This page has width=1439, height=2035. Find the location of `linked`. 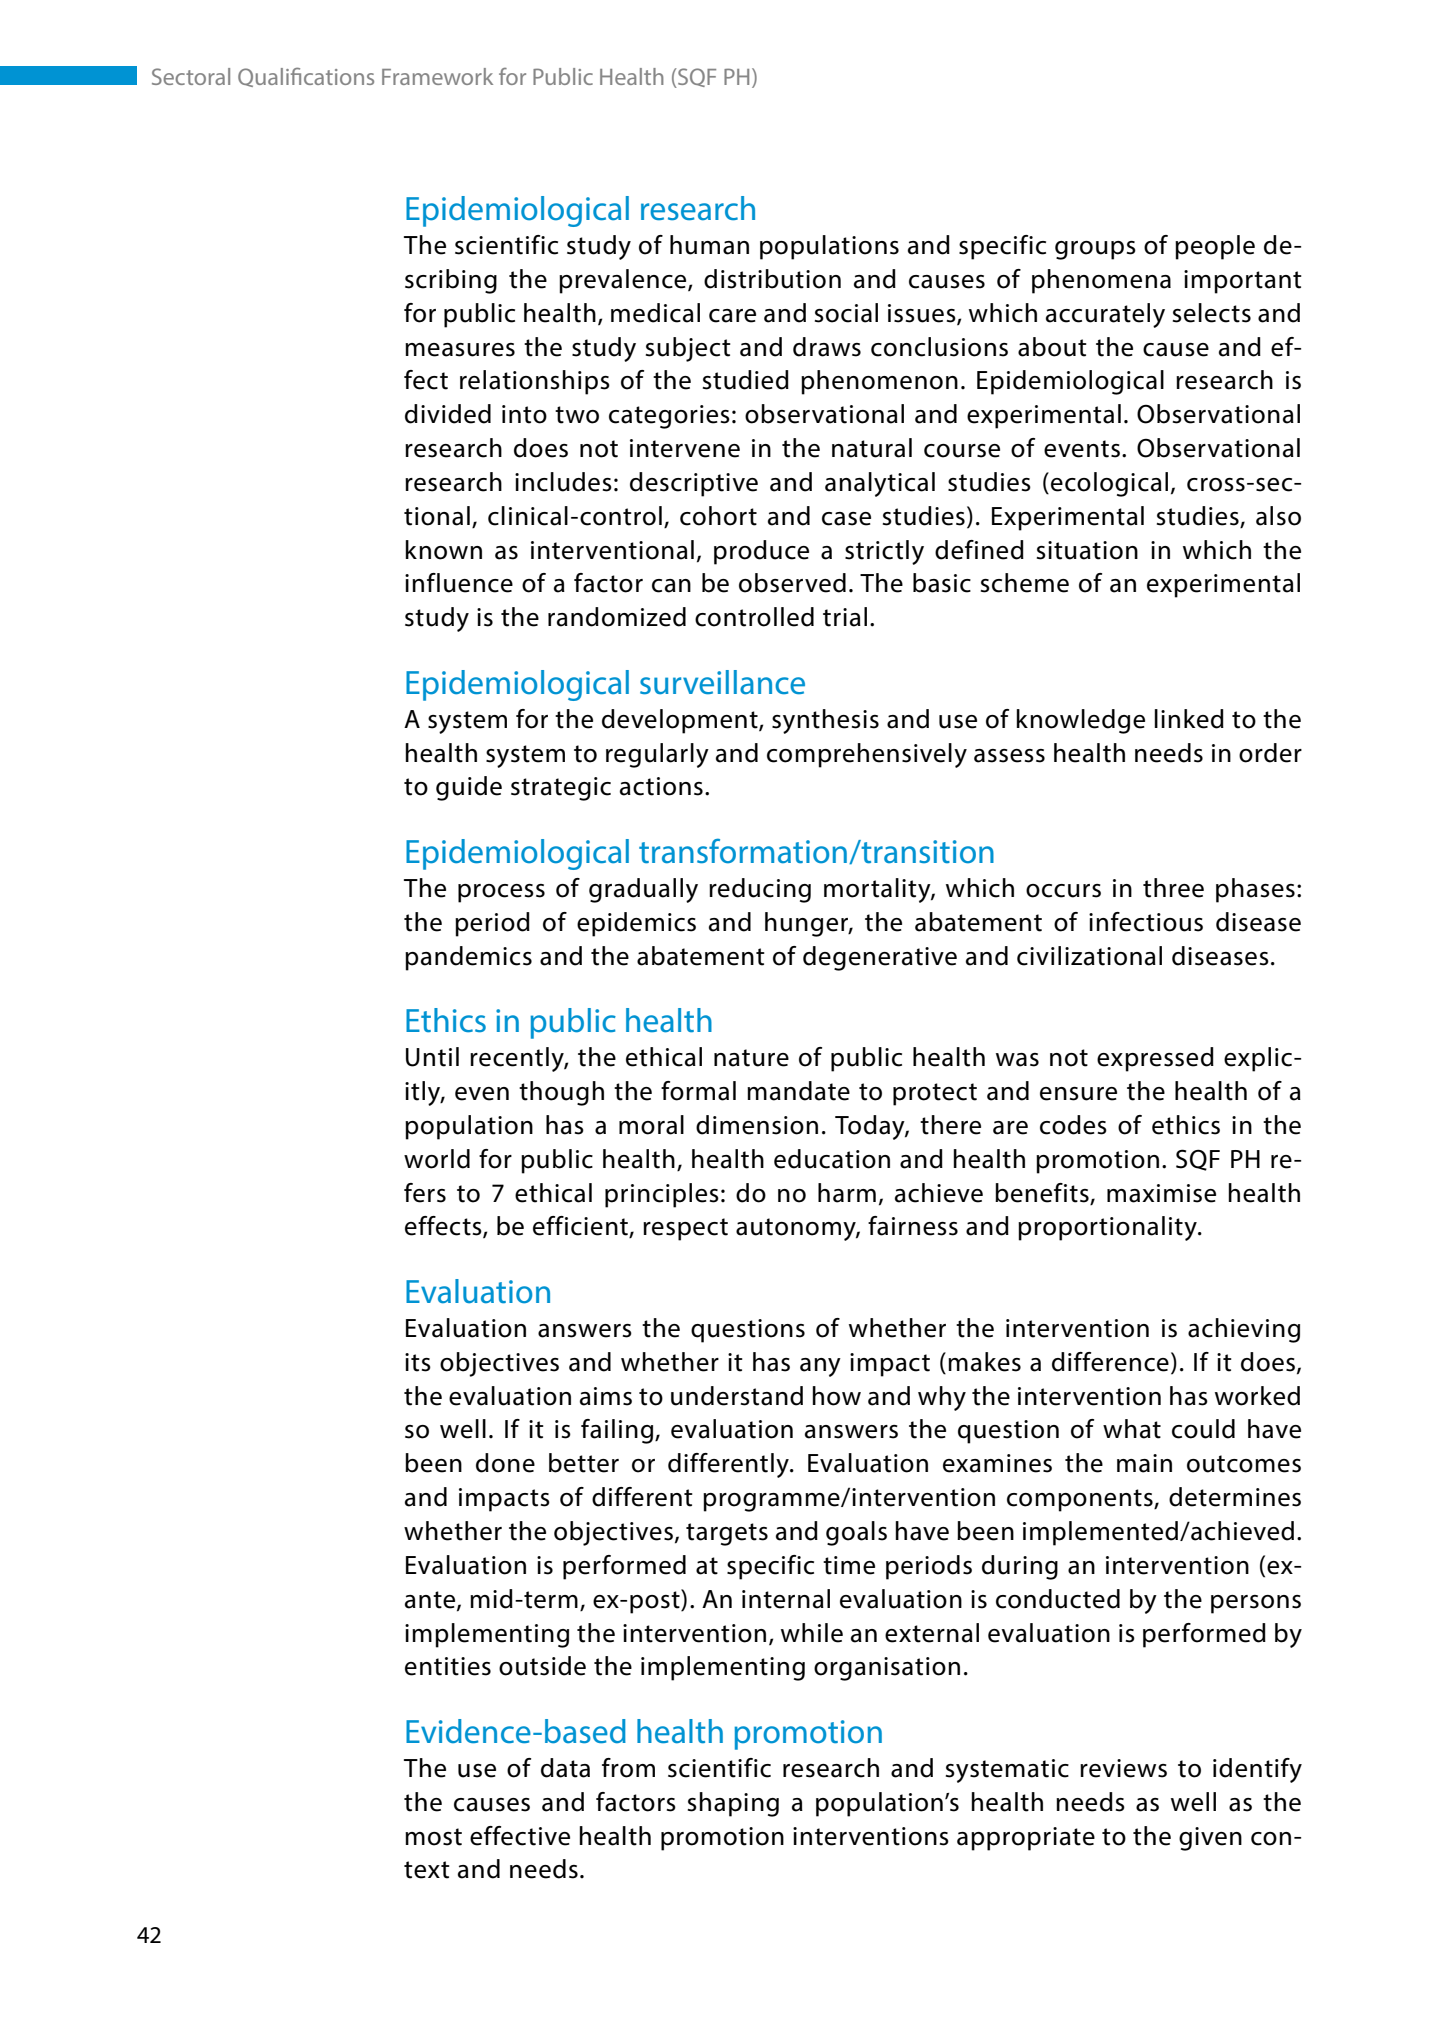

linked is located at coordinates (1189, 719).
